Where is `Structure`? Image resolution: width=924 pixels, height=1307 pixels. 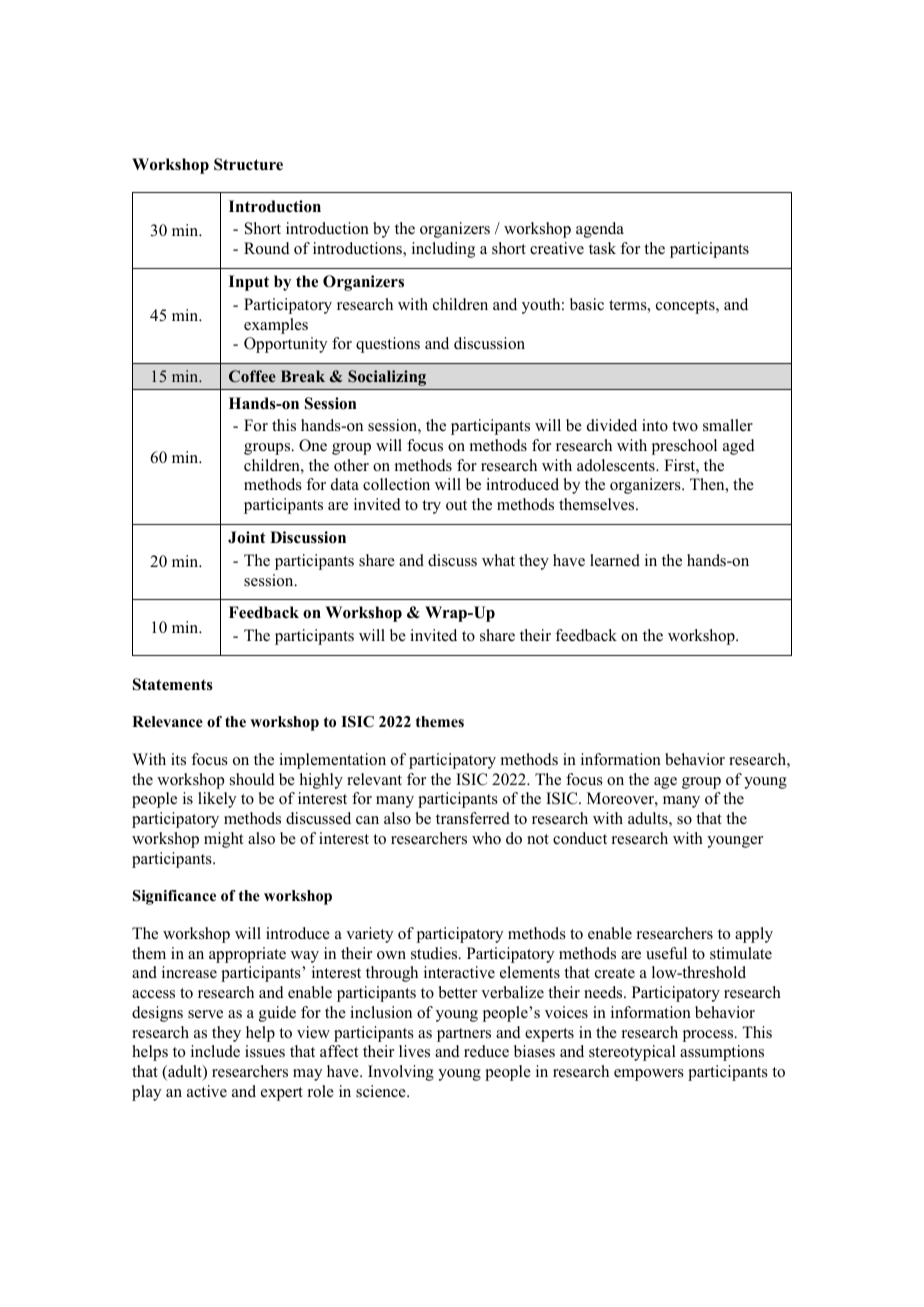 Structure is located at coordinates (248, 164).
